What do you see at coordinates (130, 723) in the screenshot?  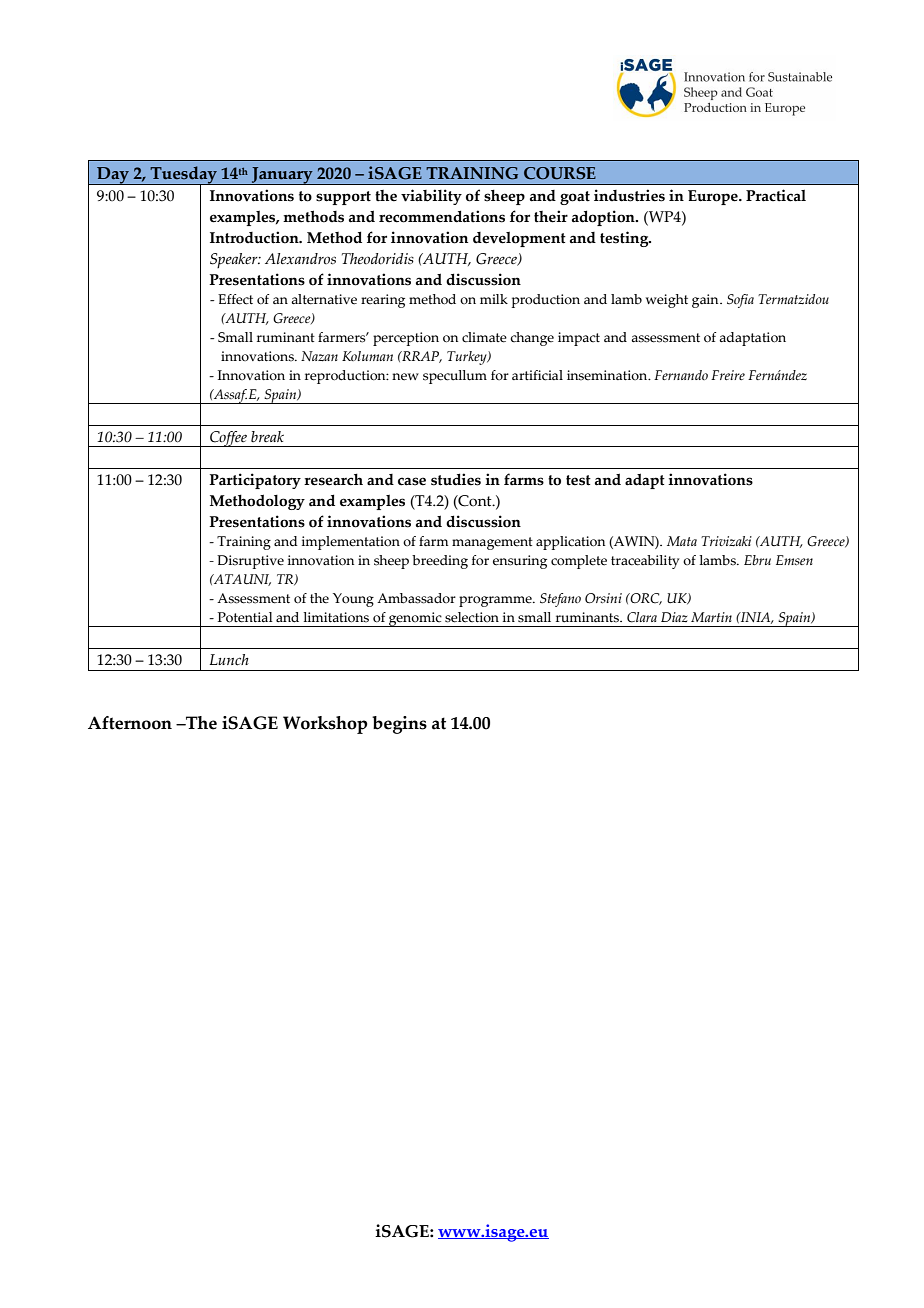 I see `Afternoon` at bounding box center [130, 723].
